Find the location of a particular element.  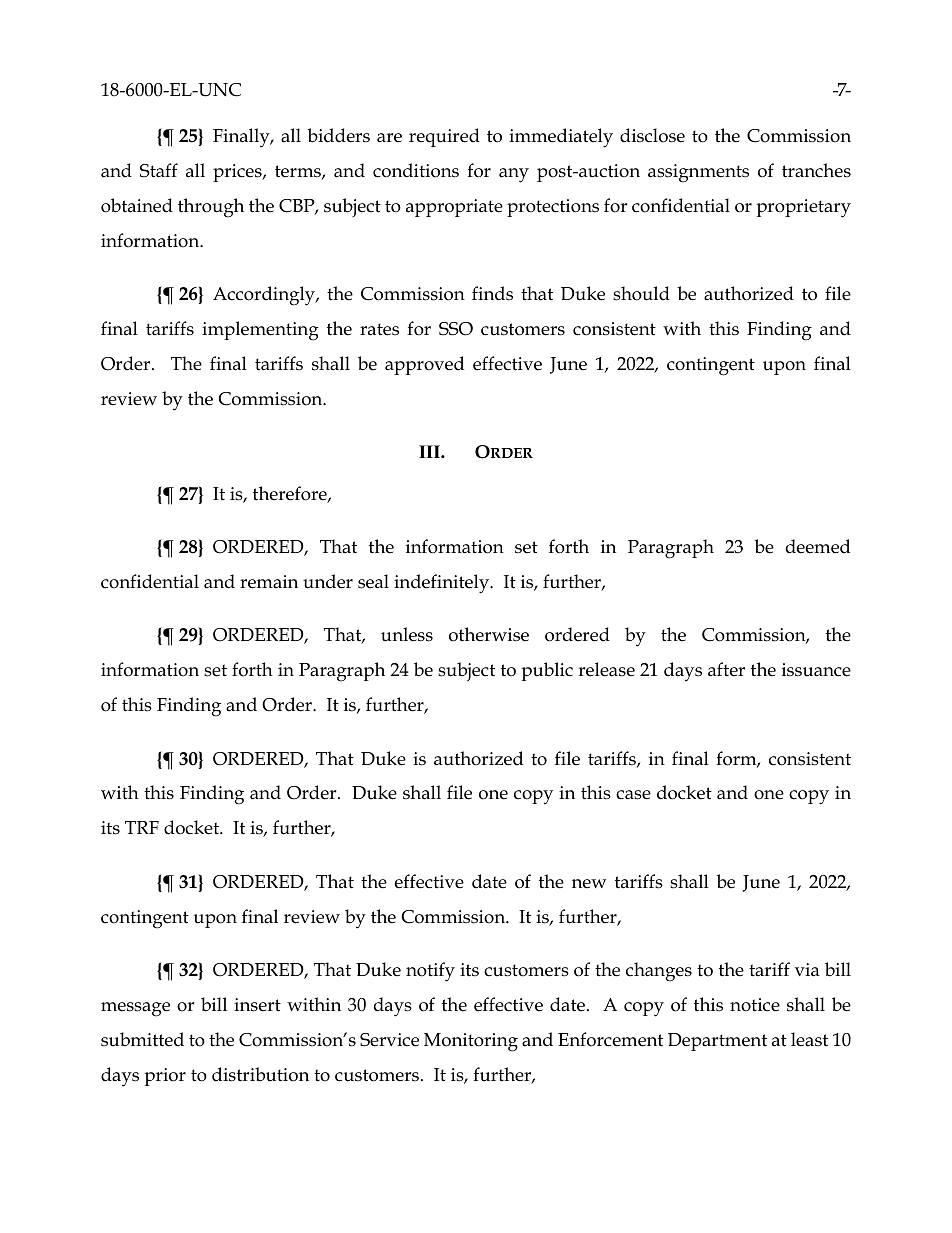

Monitoring is located at coordinates (471, 1042).
